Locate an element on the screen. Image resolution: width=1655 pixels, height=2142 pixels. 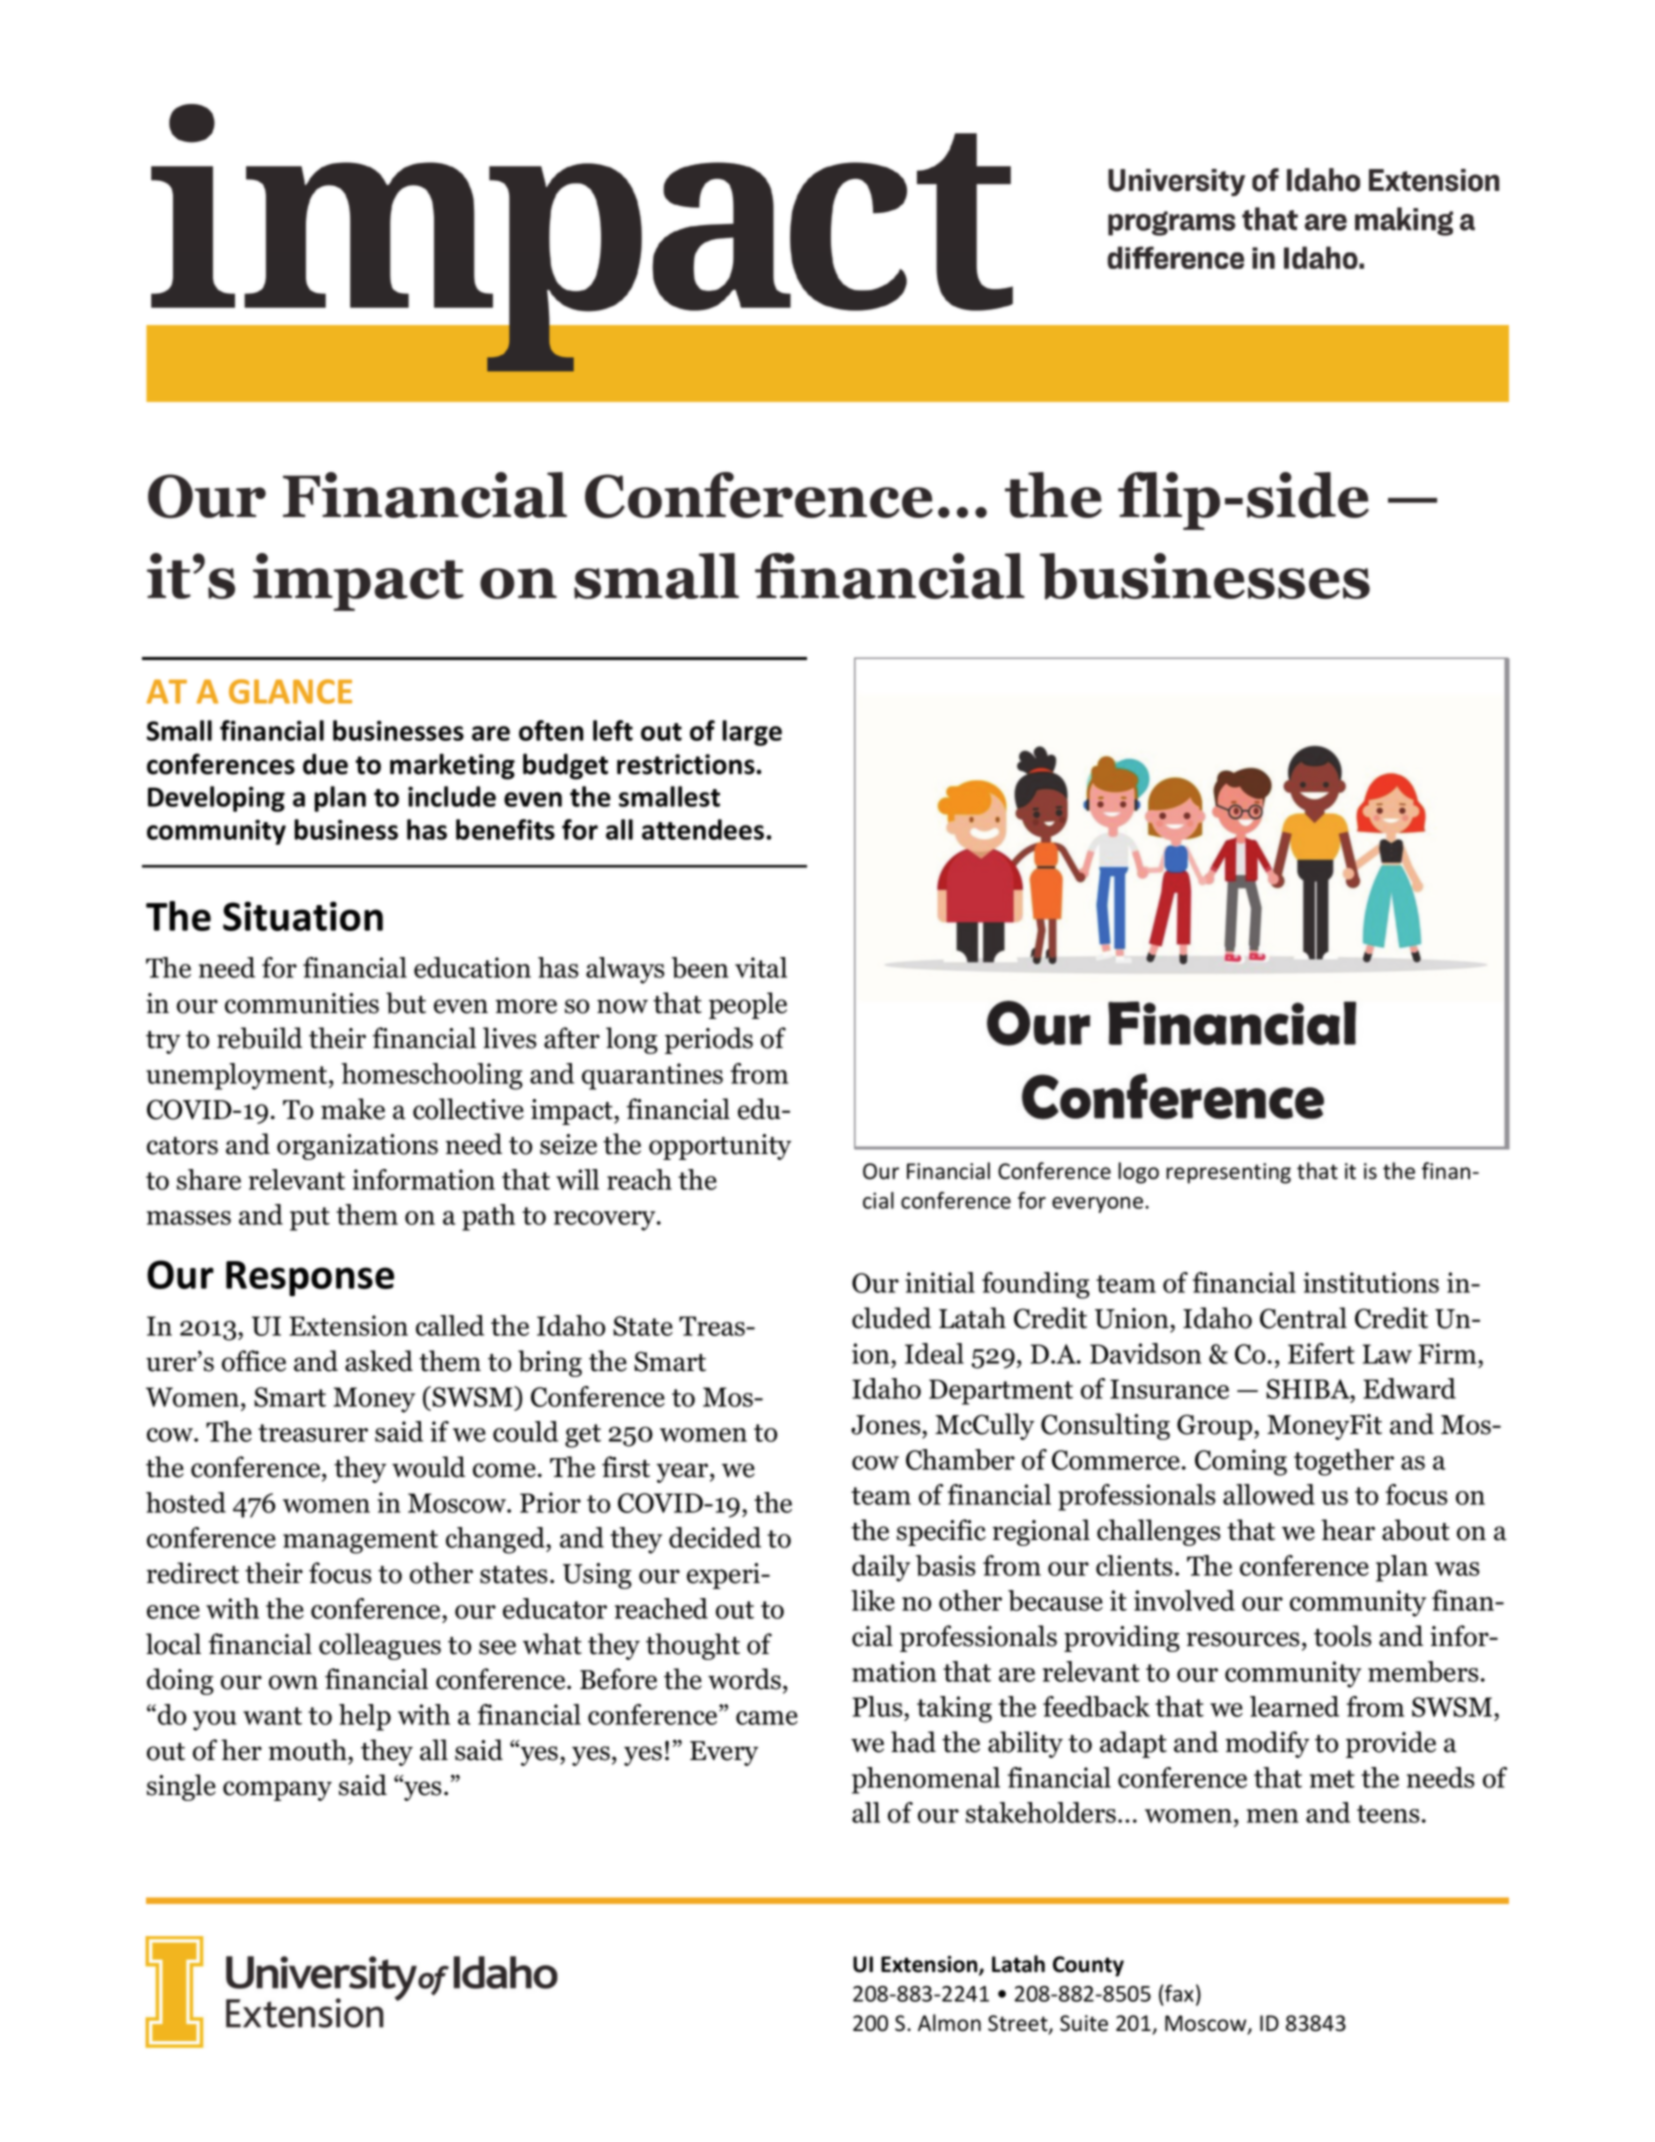
own is located at coordinates (293, 1682).
